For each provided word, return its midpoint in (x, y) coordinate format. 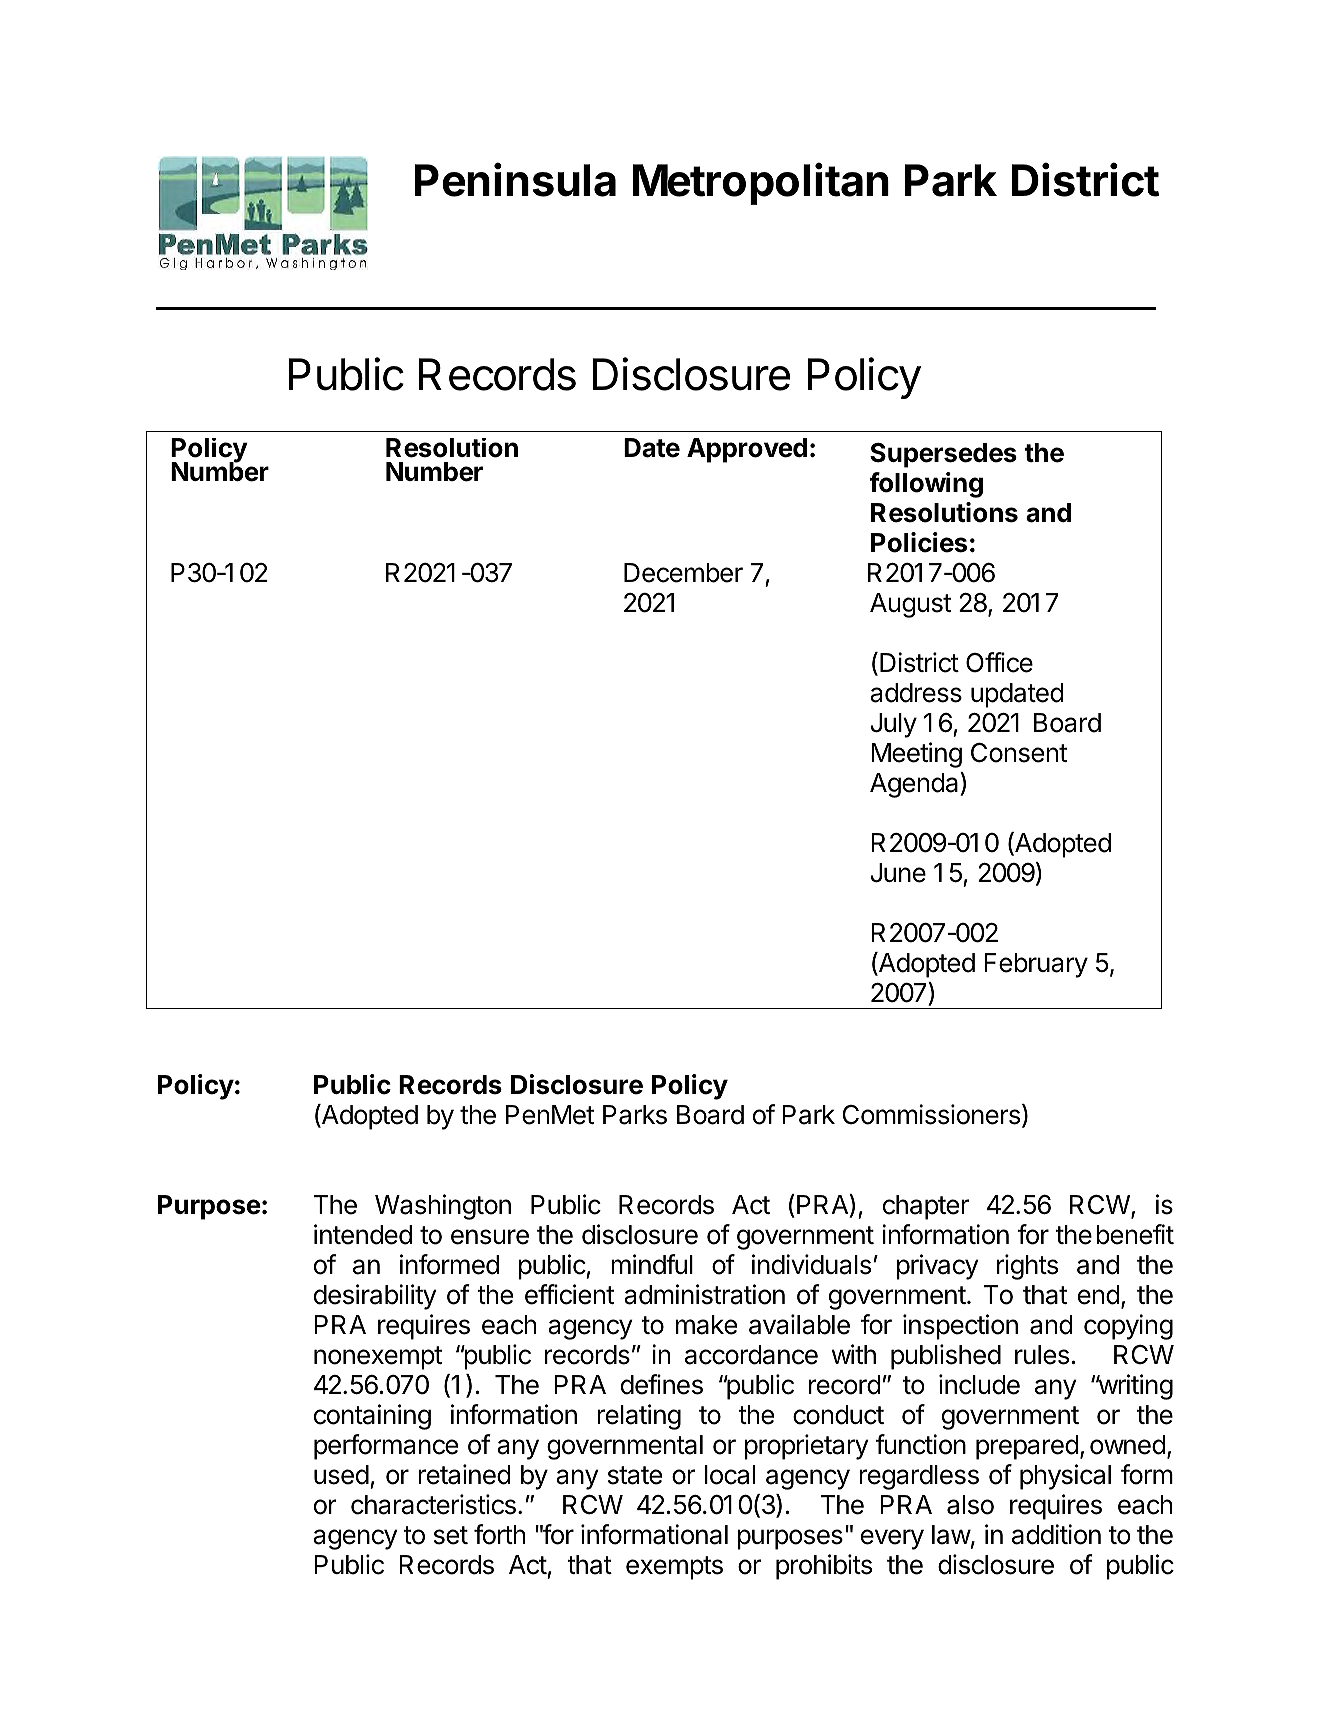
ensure (490, 1237)
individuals (811, 1264)
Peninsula (515, 180)
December (683, 573)
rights (1027, 1267)
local (730, 1475)
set (451, 1535)
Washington (443, 1207)
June (898, 873)
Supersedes (943, 455)
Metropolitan (761, 184)
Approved (747, 450)
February (1036, 965)
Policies (919, 542)
